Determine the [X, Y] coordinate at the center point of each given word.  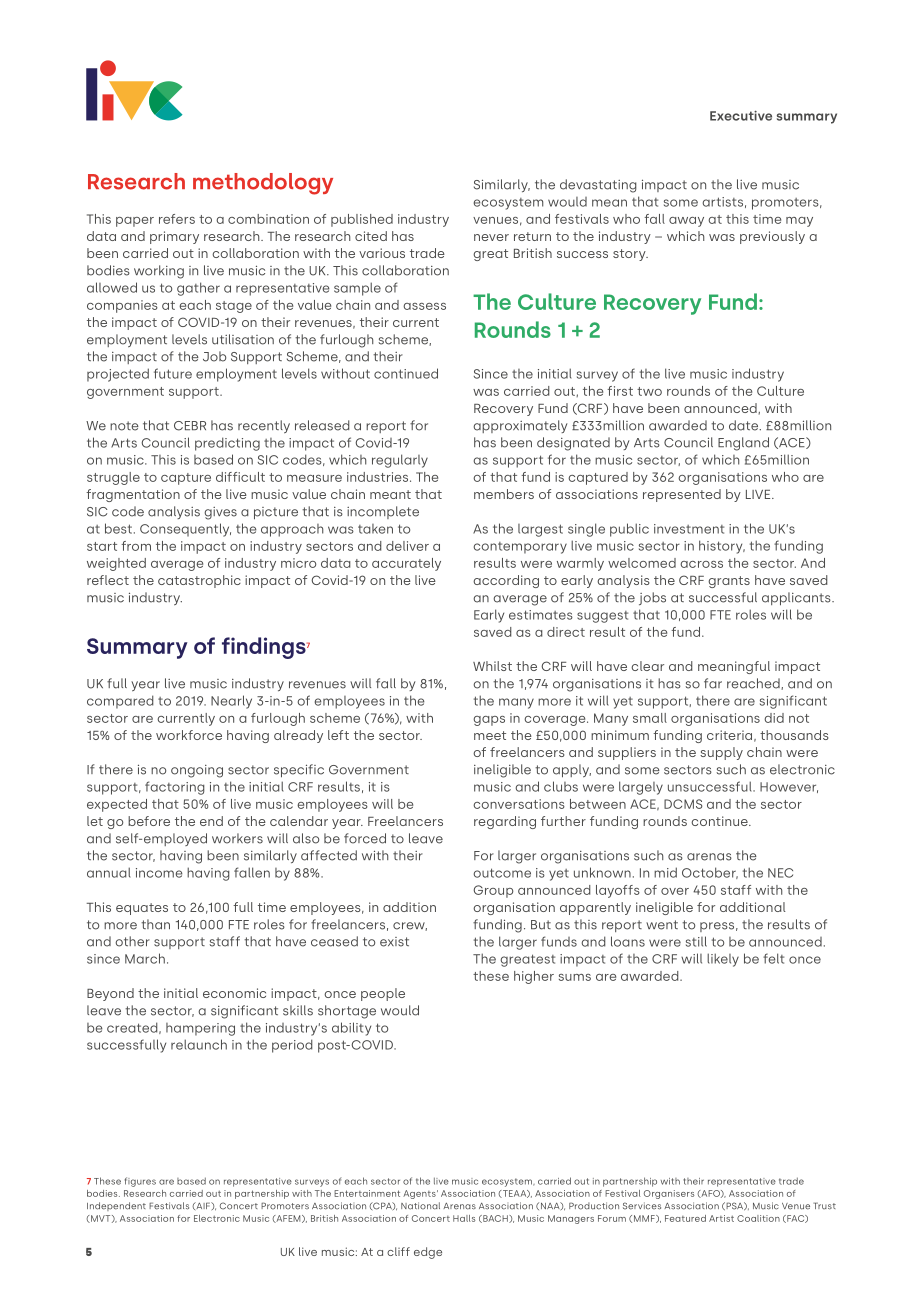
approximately [520, 426]
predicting [227, 444]
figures [140, 1182]
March [145, 958]
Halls [464, 1218]
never [491, 237]
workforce [189, 735]
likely [723, 960]
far [713, 683]
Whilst [492, 666]
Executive [741, 115]
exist [394, 942]
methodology [263, 184]
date [745, 425]
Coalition [758, 1218]
